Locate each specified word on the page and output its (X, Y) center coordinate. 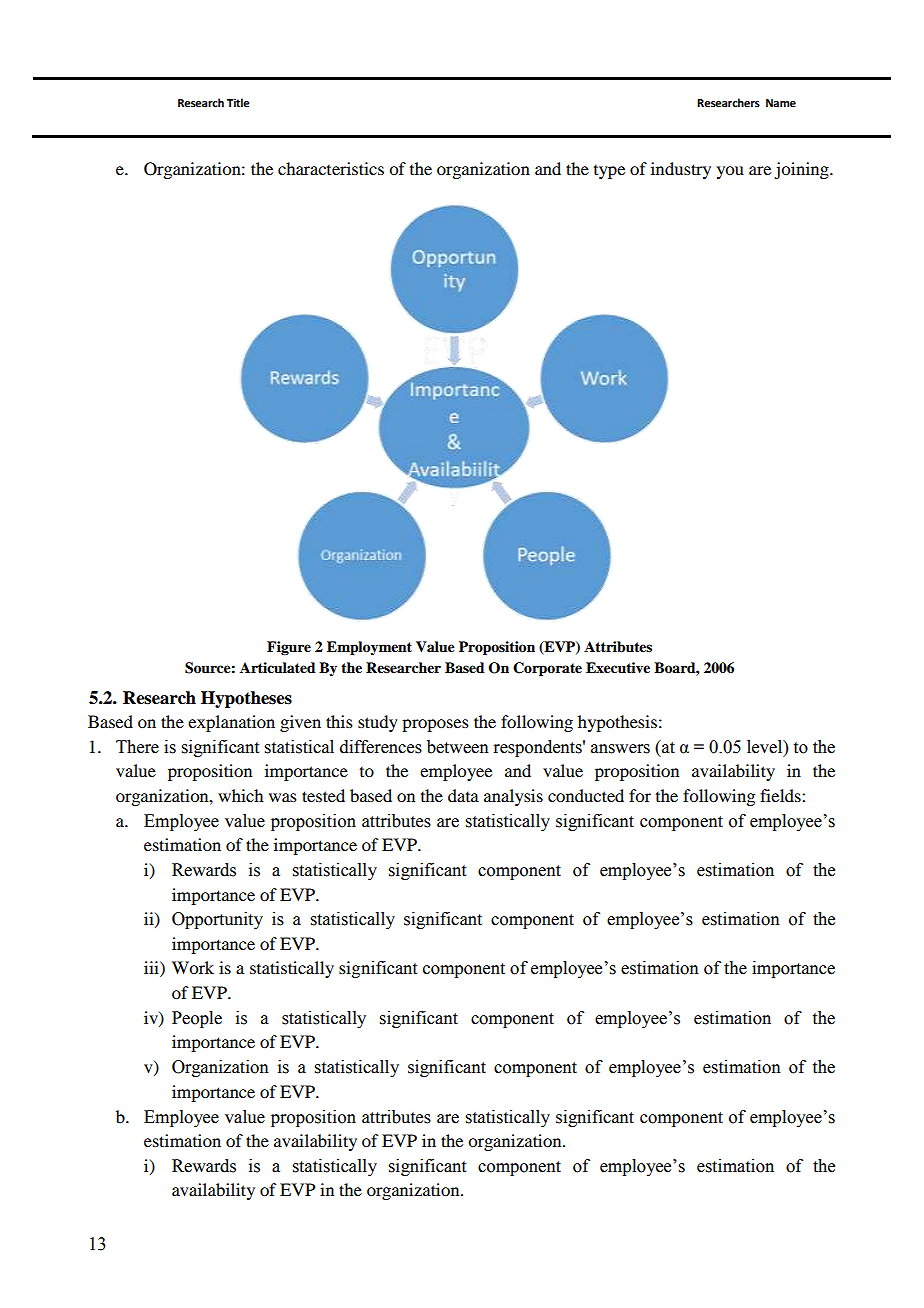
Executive (618, 668)
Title (238, 102)
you (730, 172)
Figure (289, 648)
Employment (369, 648)
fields (781, 795)
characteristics (331, 168)
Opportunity (217, 920)
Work (193, 967)
